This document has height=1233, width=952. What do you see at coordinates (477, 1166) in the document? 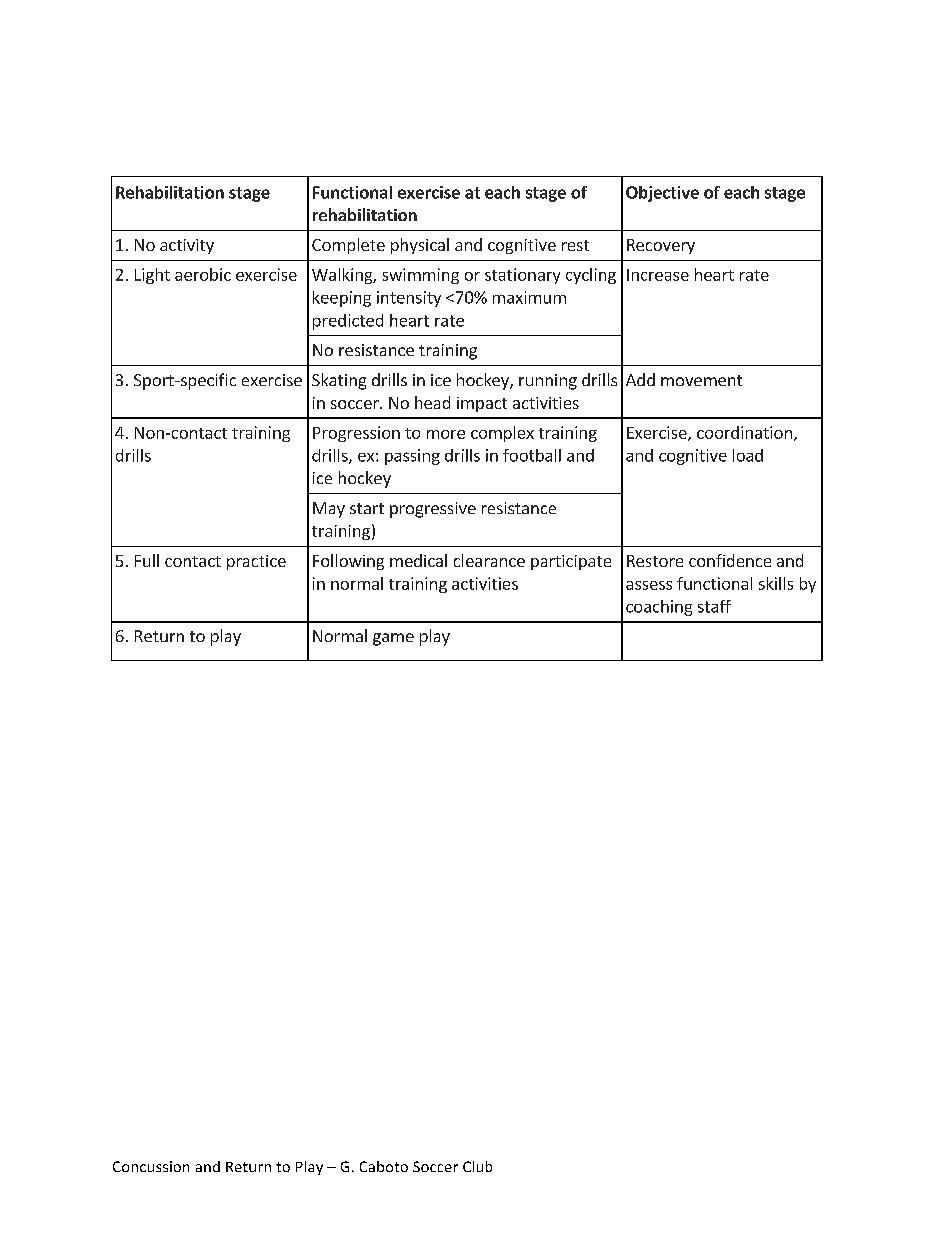
I see `Club` at bounding box center [477, 1166].
